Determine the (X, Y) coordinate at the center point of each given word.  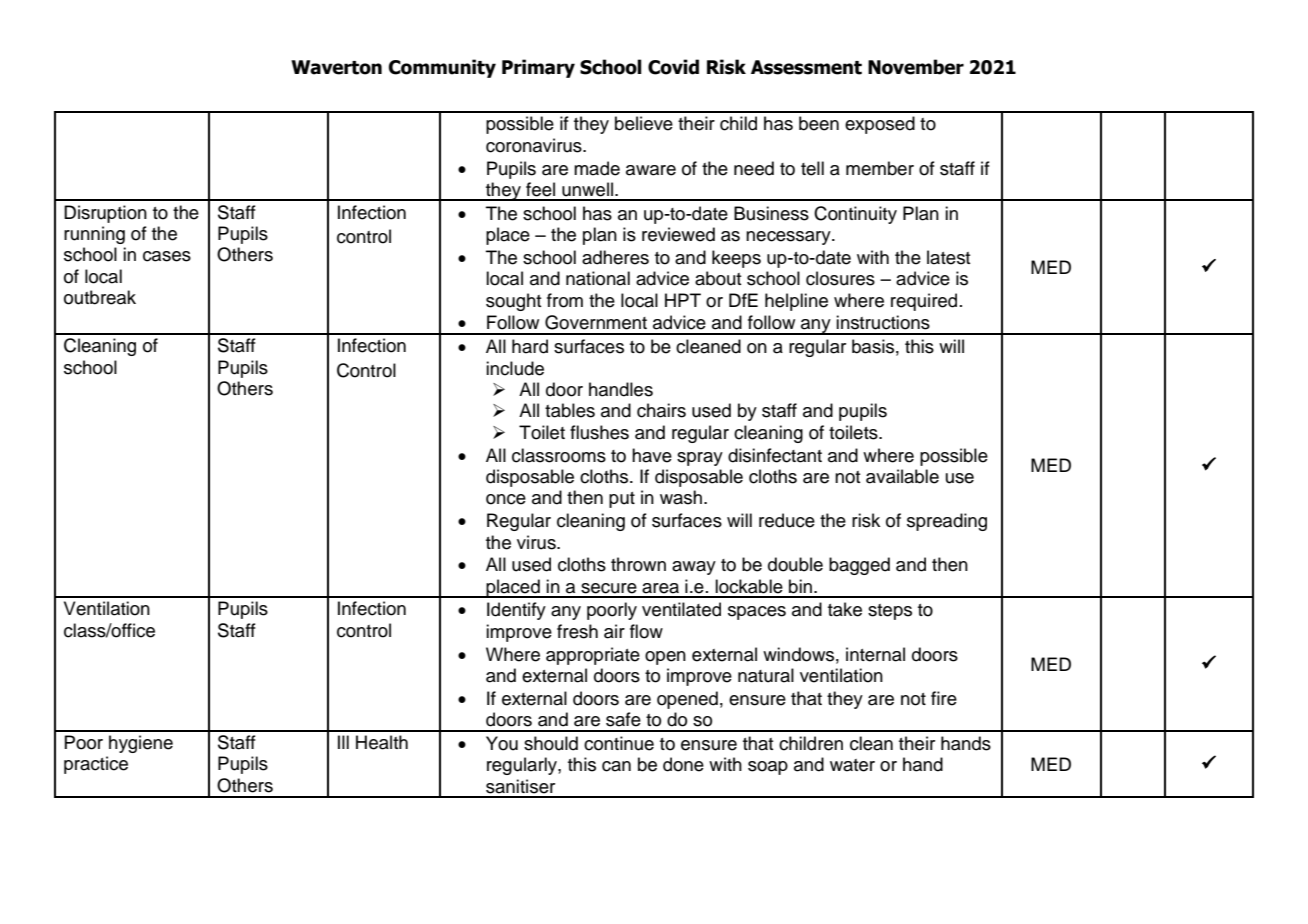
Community (442, 68)
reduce (787, 520)
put (622, 500)
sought (514, 302)
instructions (883, 322)
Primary (538, 68)
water (852, 765)
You (502, 743)
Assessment (806, 67)
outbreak (100, 297)
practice (96, 765)
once (506, 499)
